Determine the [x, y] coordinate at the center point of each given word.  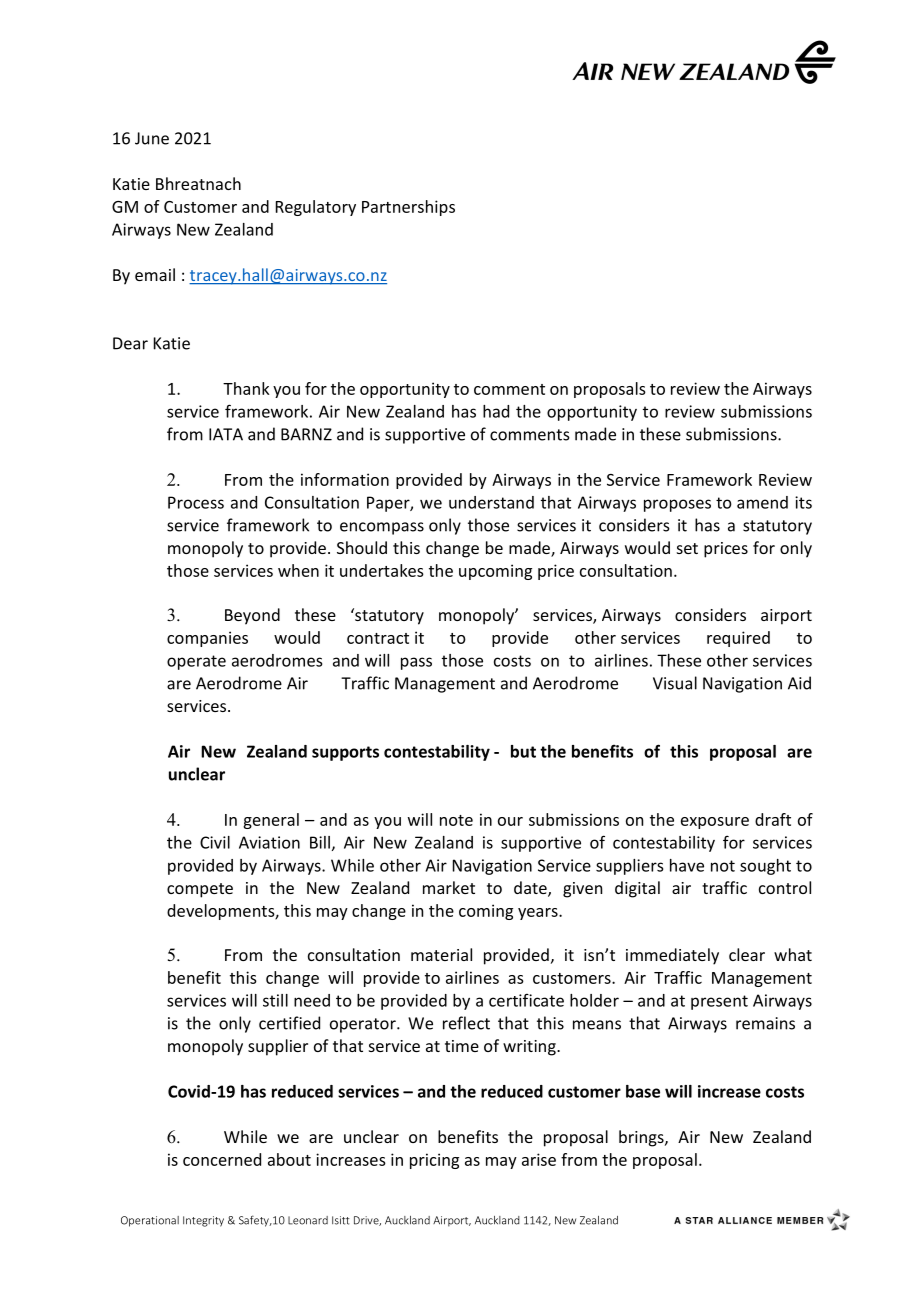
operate [196, 662]
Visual [675, 683]
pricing [434, 1161]
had [496, 411]
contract [378, 638]
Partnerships [408, 208]
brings [642, 1138]
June [152, 138]
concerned [222, 1159]
